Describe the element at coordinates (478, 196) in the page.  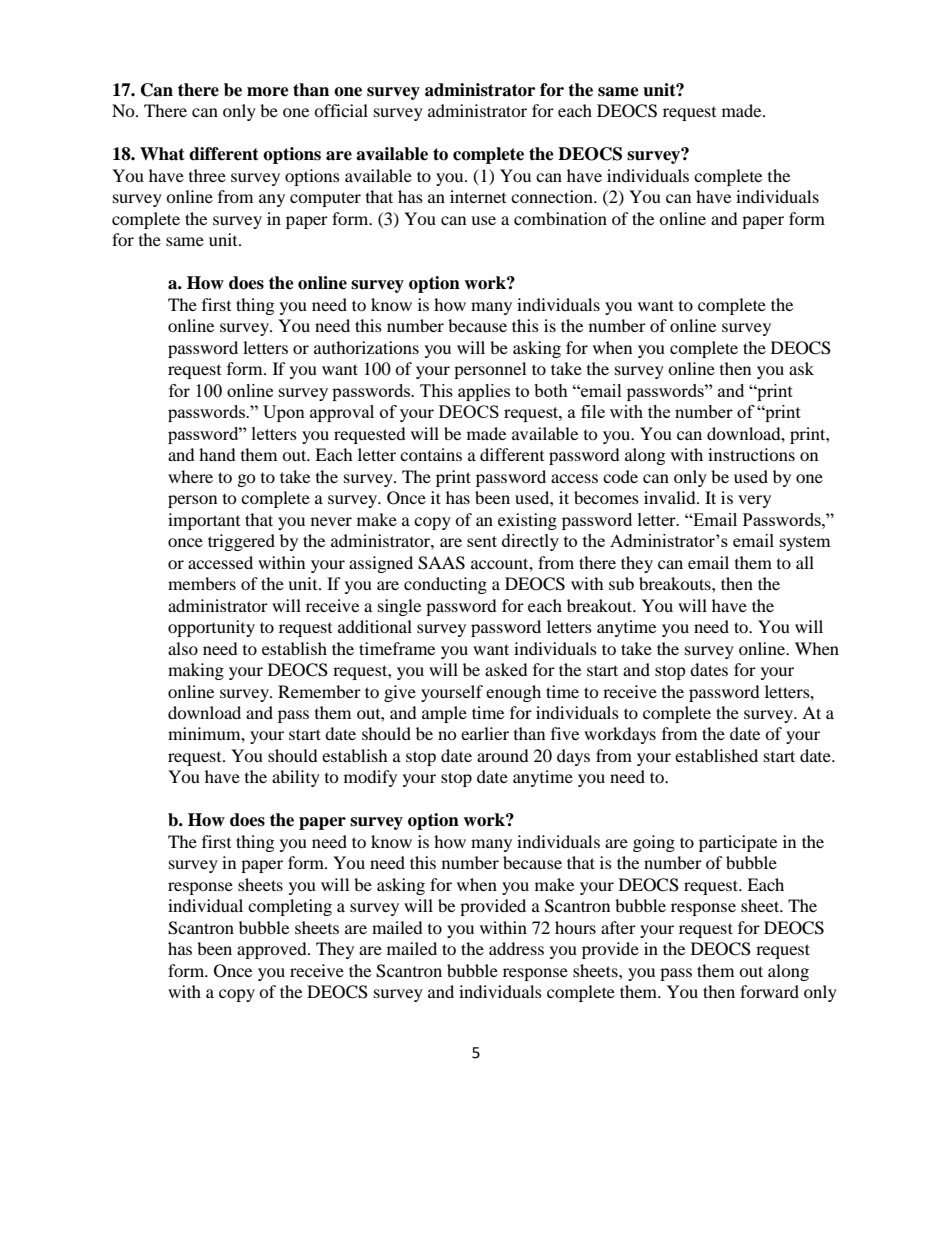
I see `internet` at that location.
